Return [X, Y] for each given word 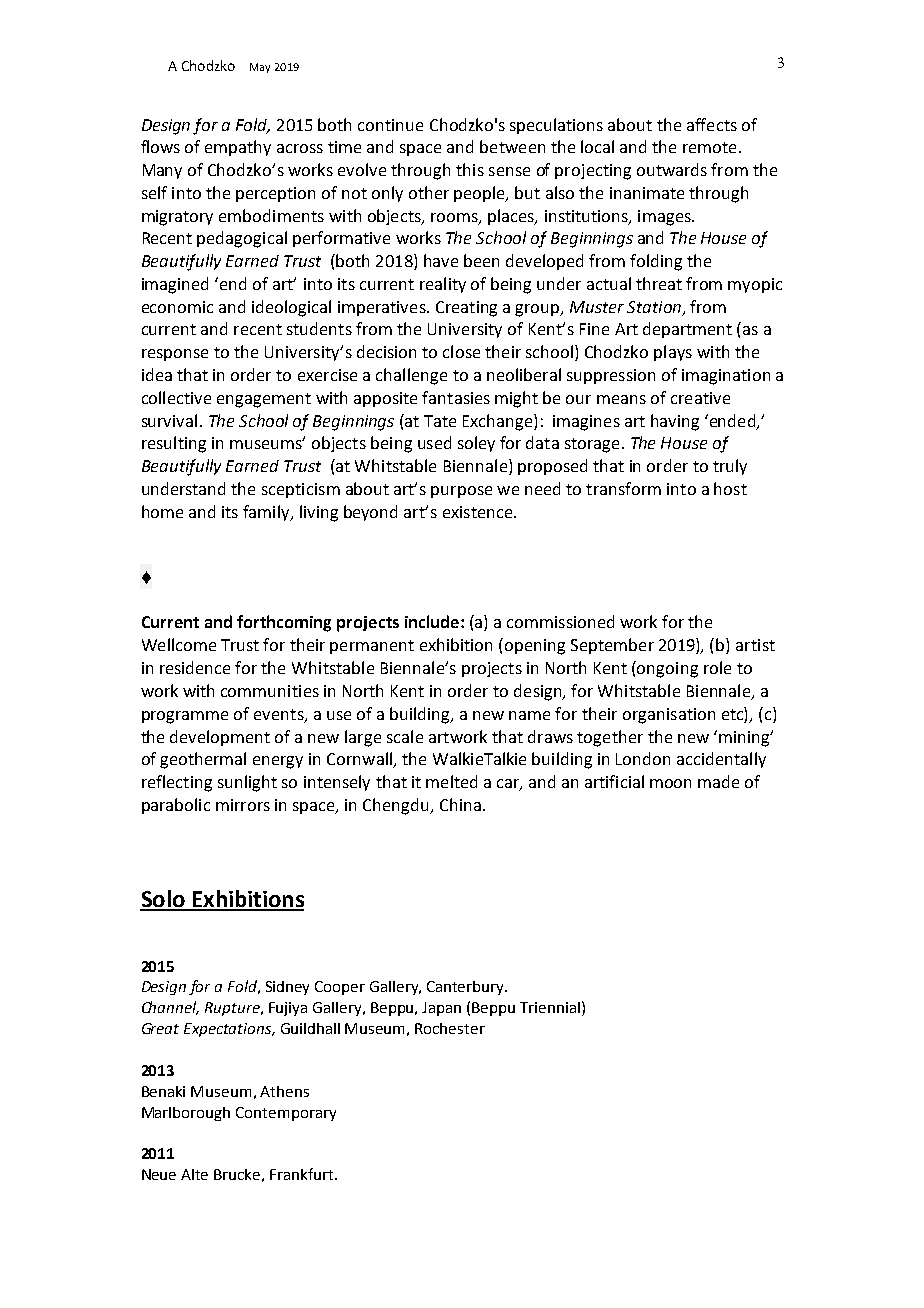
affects [712, 124]
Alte [194, 1174]
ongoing [667, 670]
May [260, 68]
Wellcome [179, 644]
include [433, 621]
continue [390, 125]
